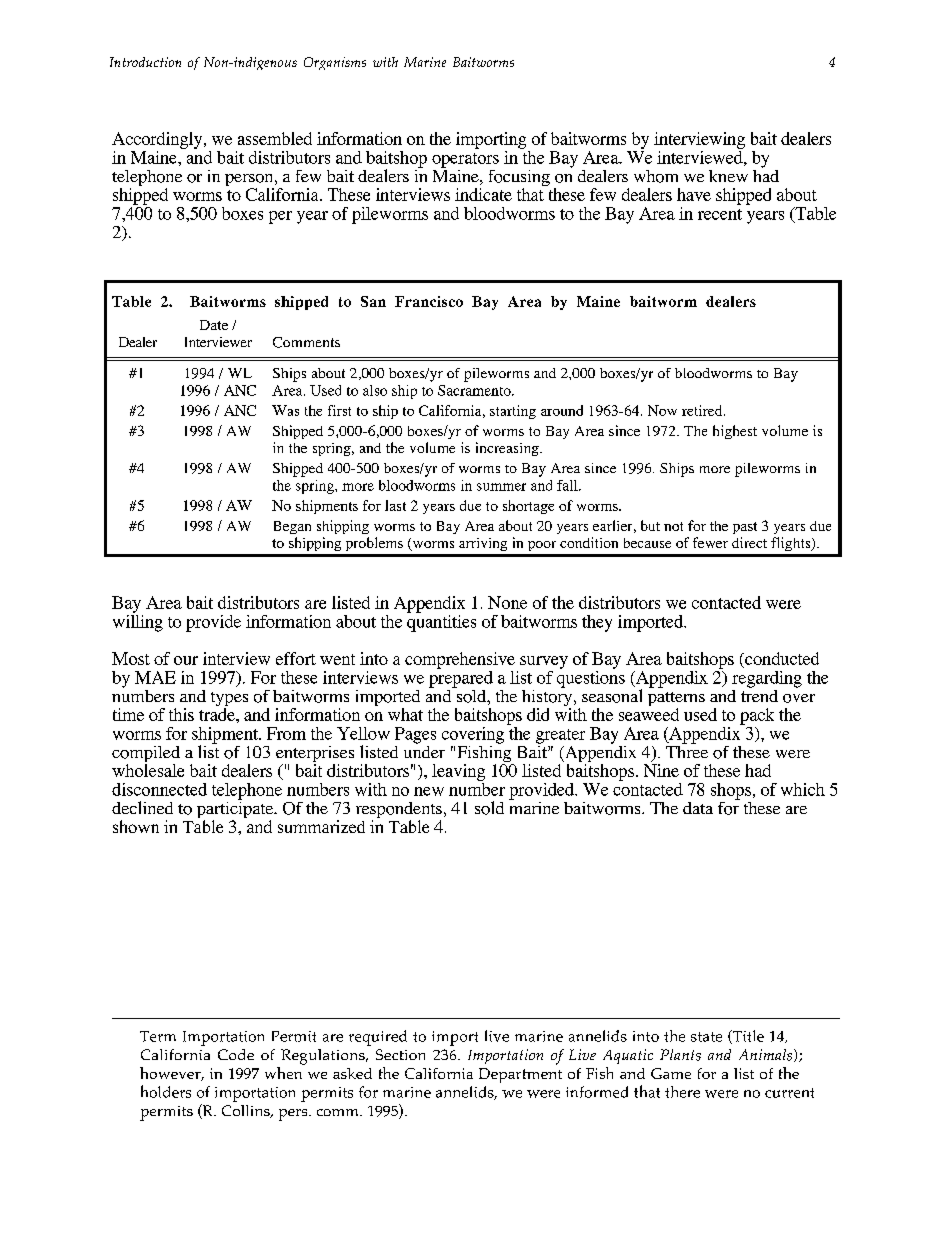  Describe the element at coordinates (520, 1075) in the screenshot. I see `Department` at that location.
